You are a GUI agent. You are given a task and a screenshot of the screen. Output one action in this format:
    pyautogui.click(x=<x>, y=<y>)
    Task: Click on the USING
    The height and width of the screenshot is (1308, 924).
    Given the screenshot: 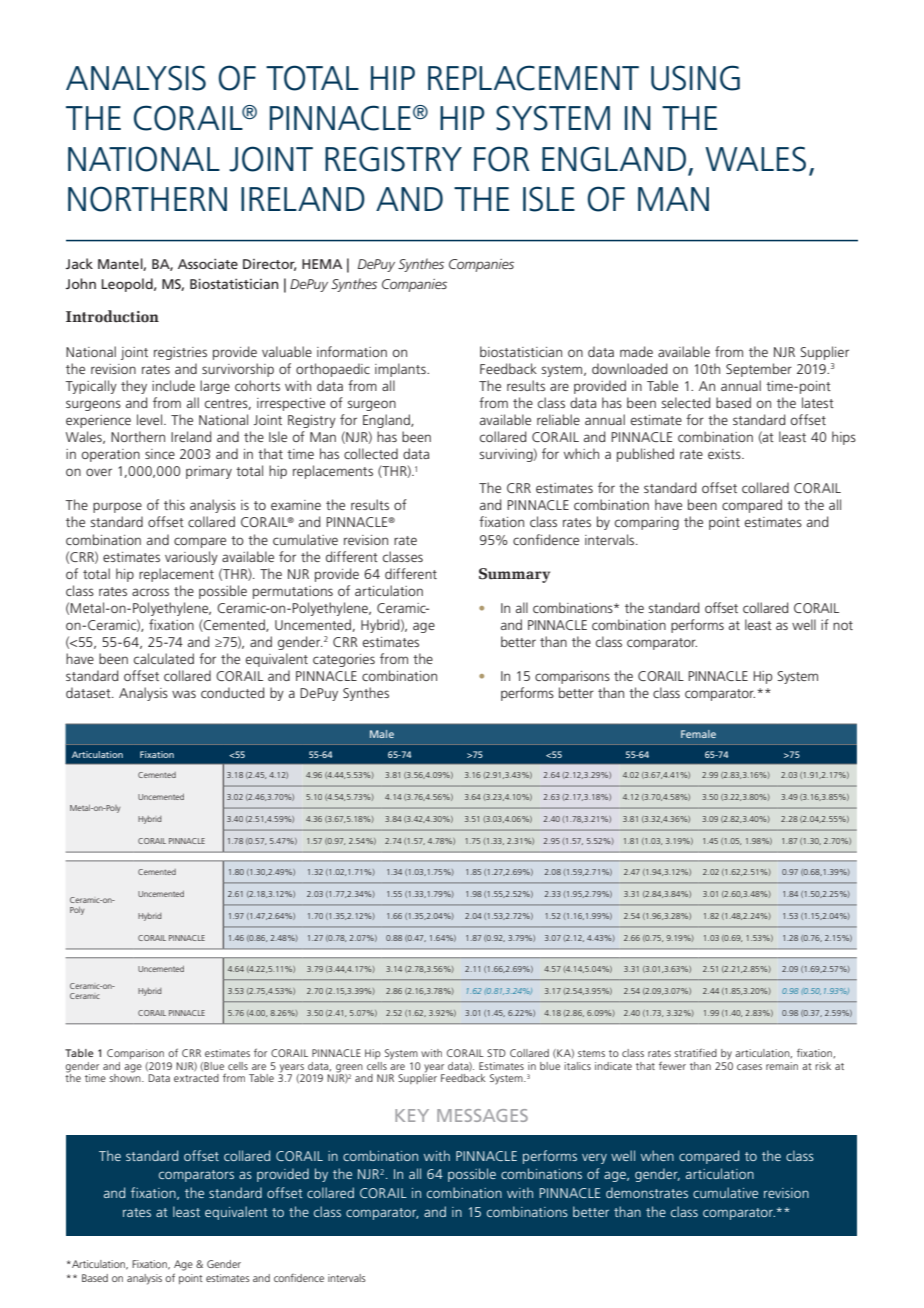 What is the action you would take?
    pyautogui.click(x=695, y=78)
